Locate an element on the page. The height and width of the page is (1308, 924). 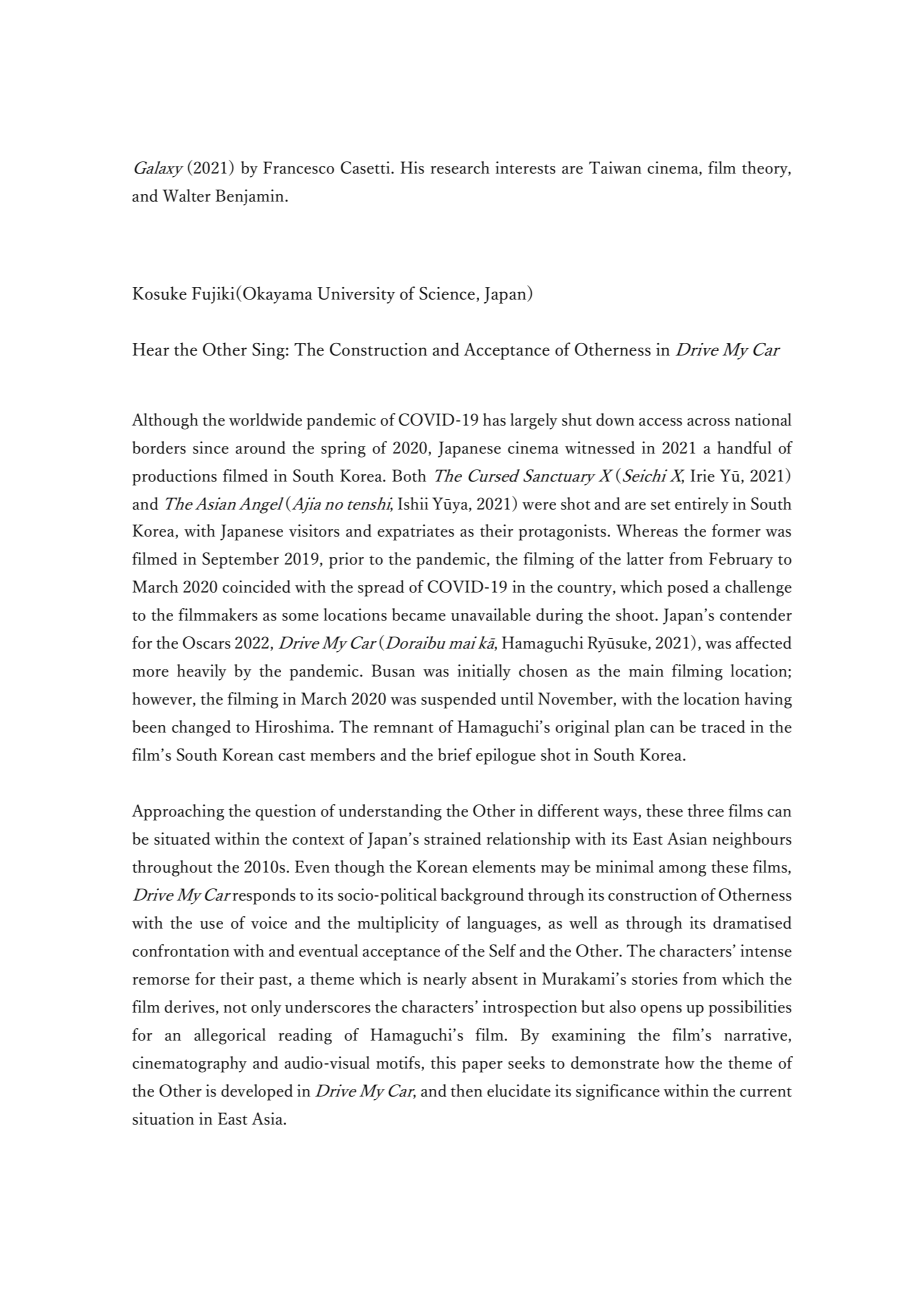
Benjamin is located at coordinates (251, 197).
